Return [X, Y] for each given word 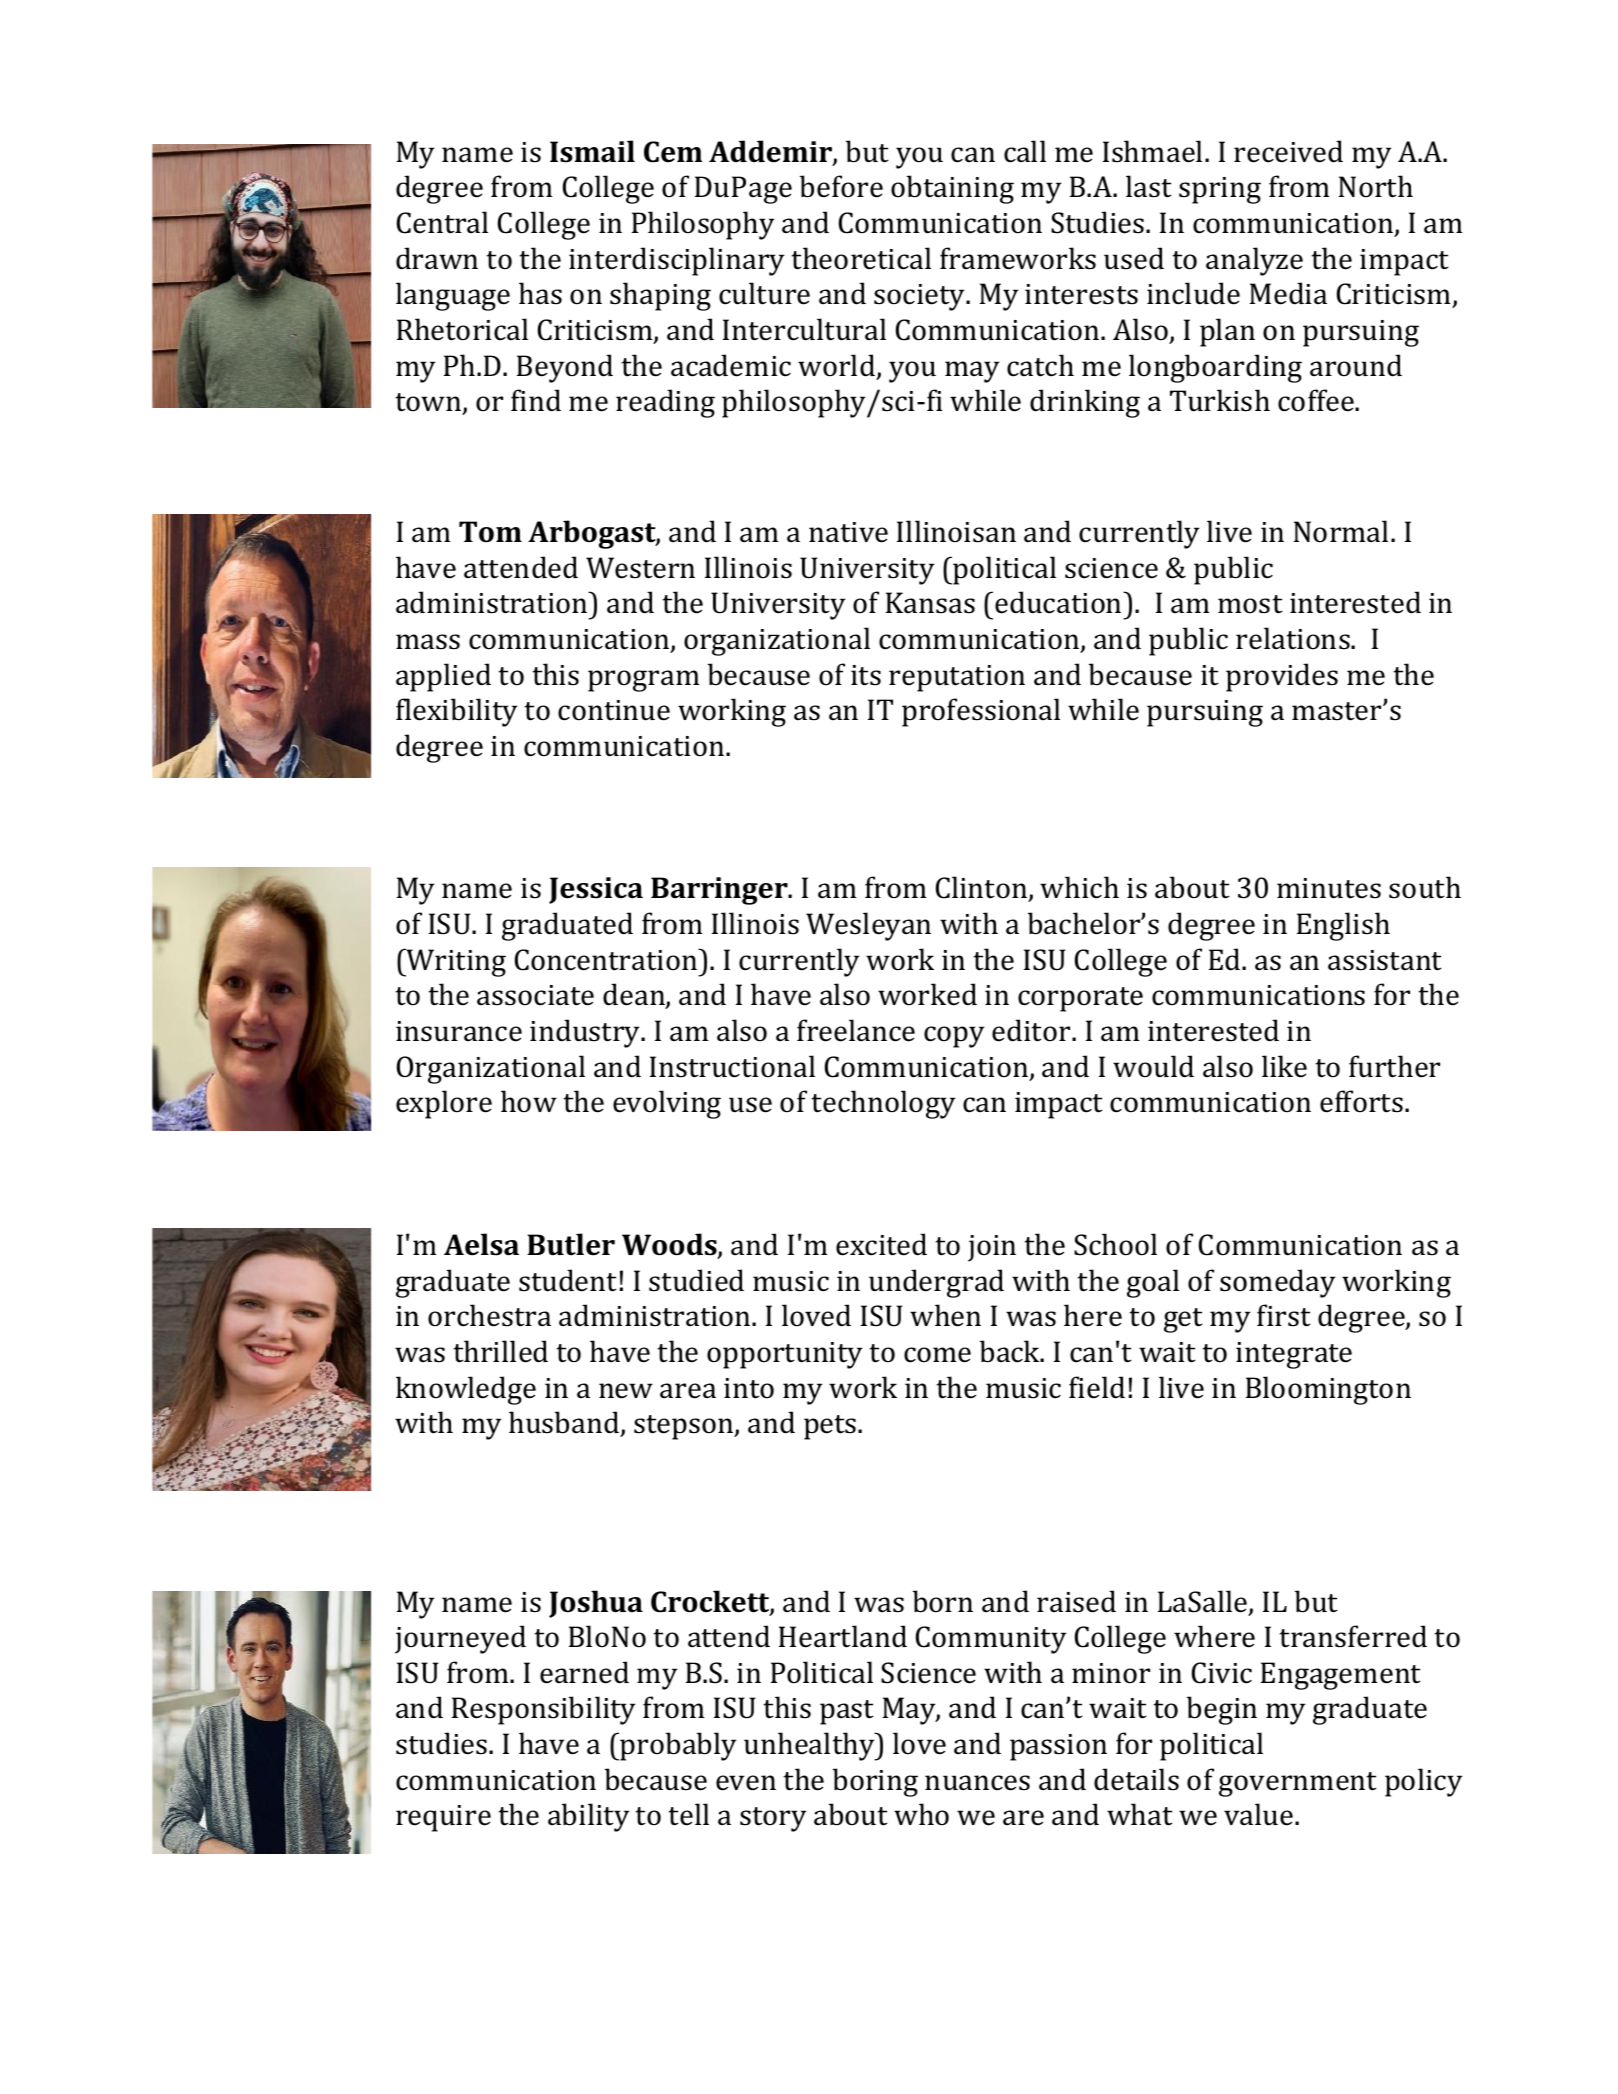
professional [981, 712]
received [1288, 151]
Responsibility [544, 1710]
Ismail [592, 151]
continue [614, 710]
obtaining [952, 189]
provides [1282, 677]
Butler [571, 1244]
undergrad [936, 1283]
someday [1278, 1283]
